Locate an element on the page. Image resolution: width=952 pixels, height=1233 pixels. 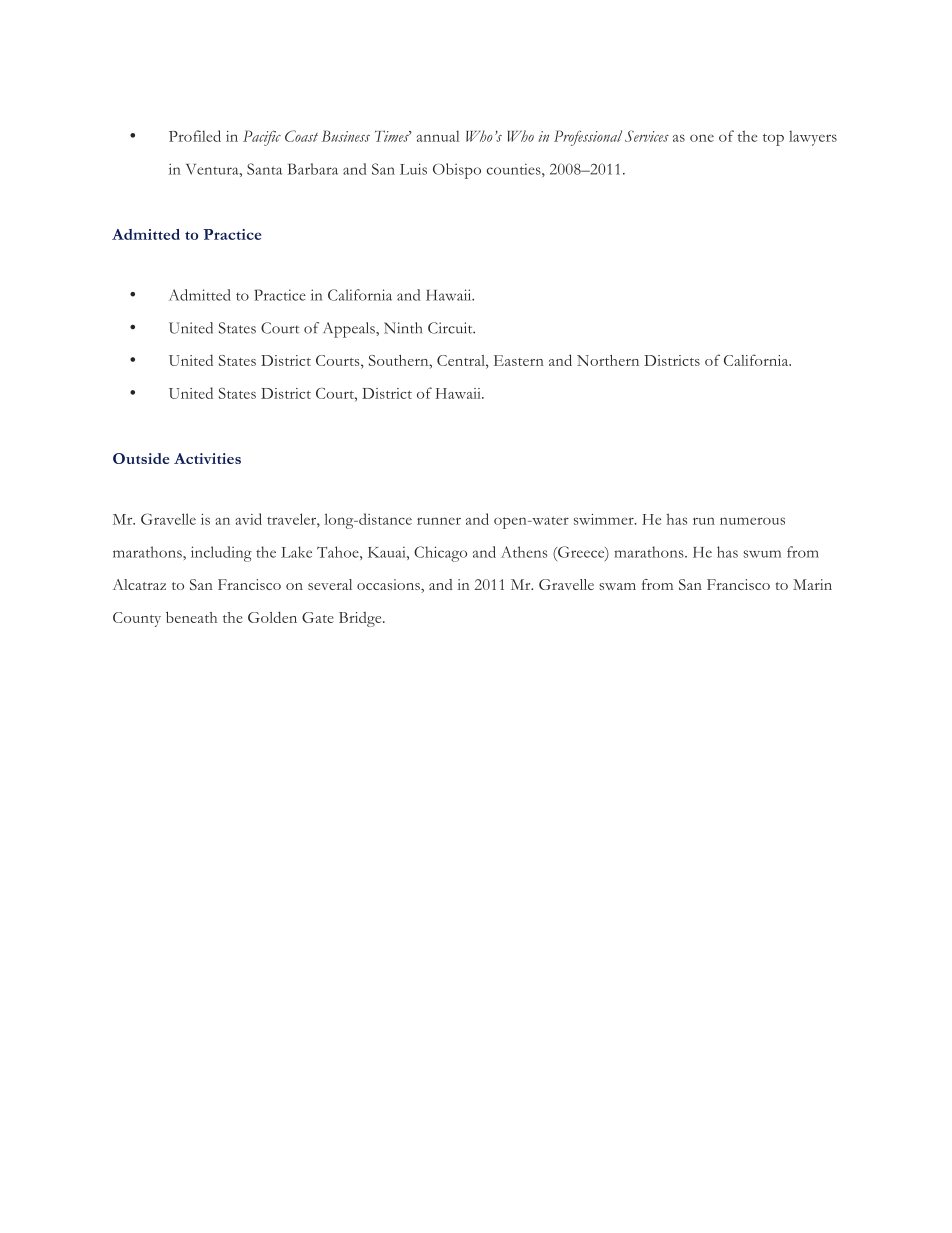
one is located at coordinates (702, 138).
